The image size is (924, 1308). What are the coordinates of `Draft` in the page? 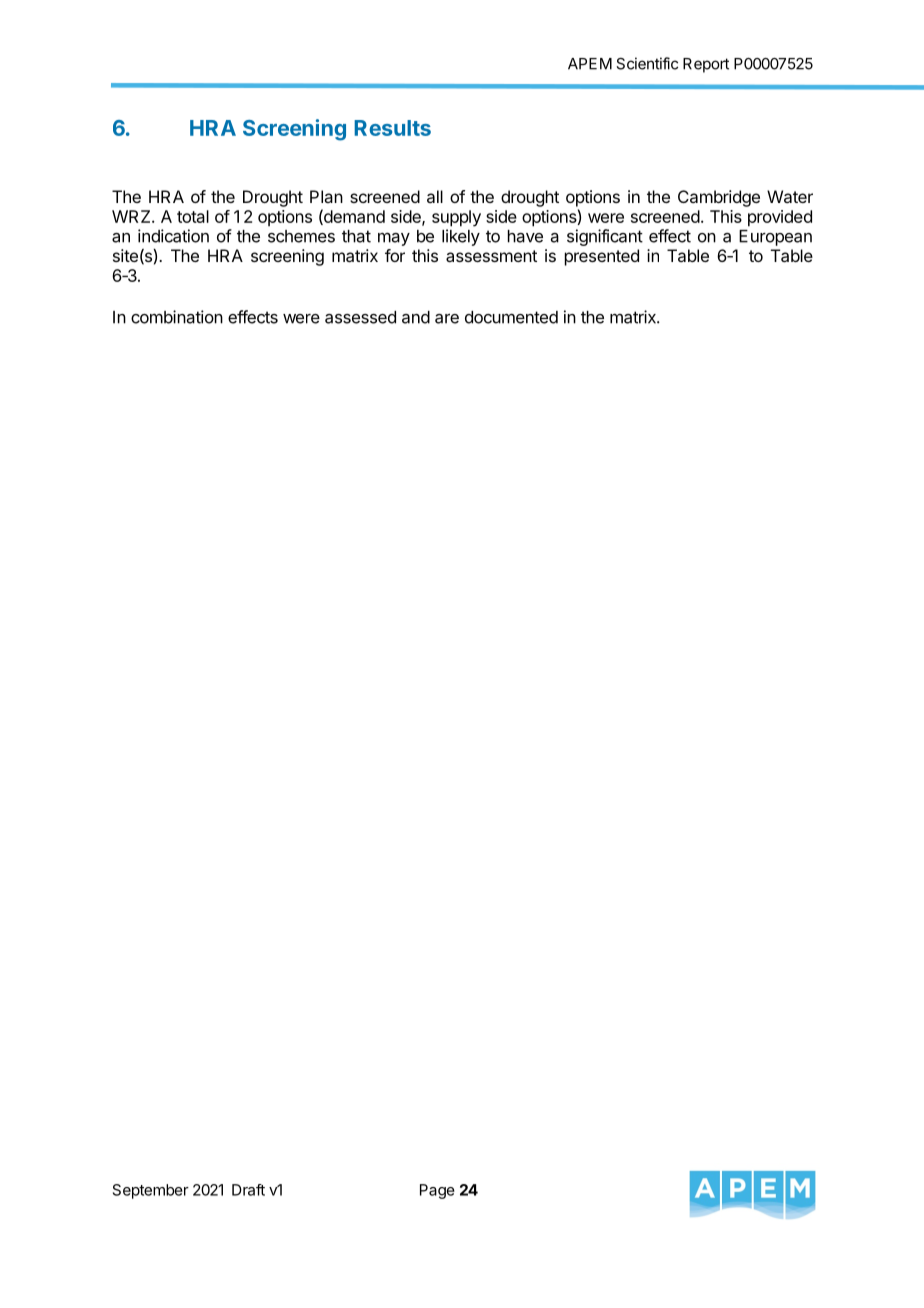 It's located at (248, 1190).
